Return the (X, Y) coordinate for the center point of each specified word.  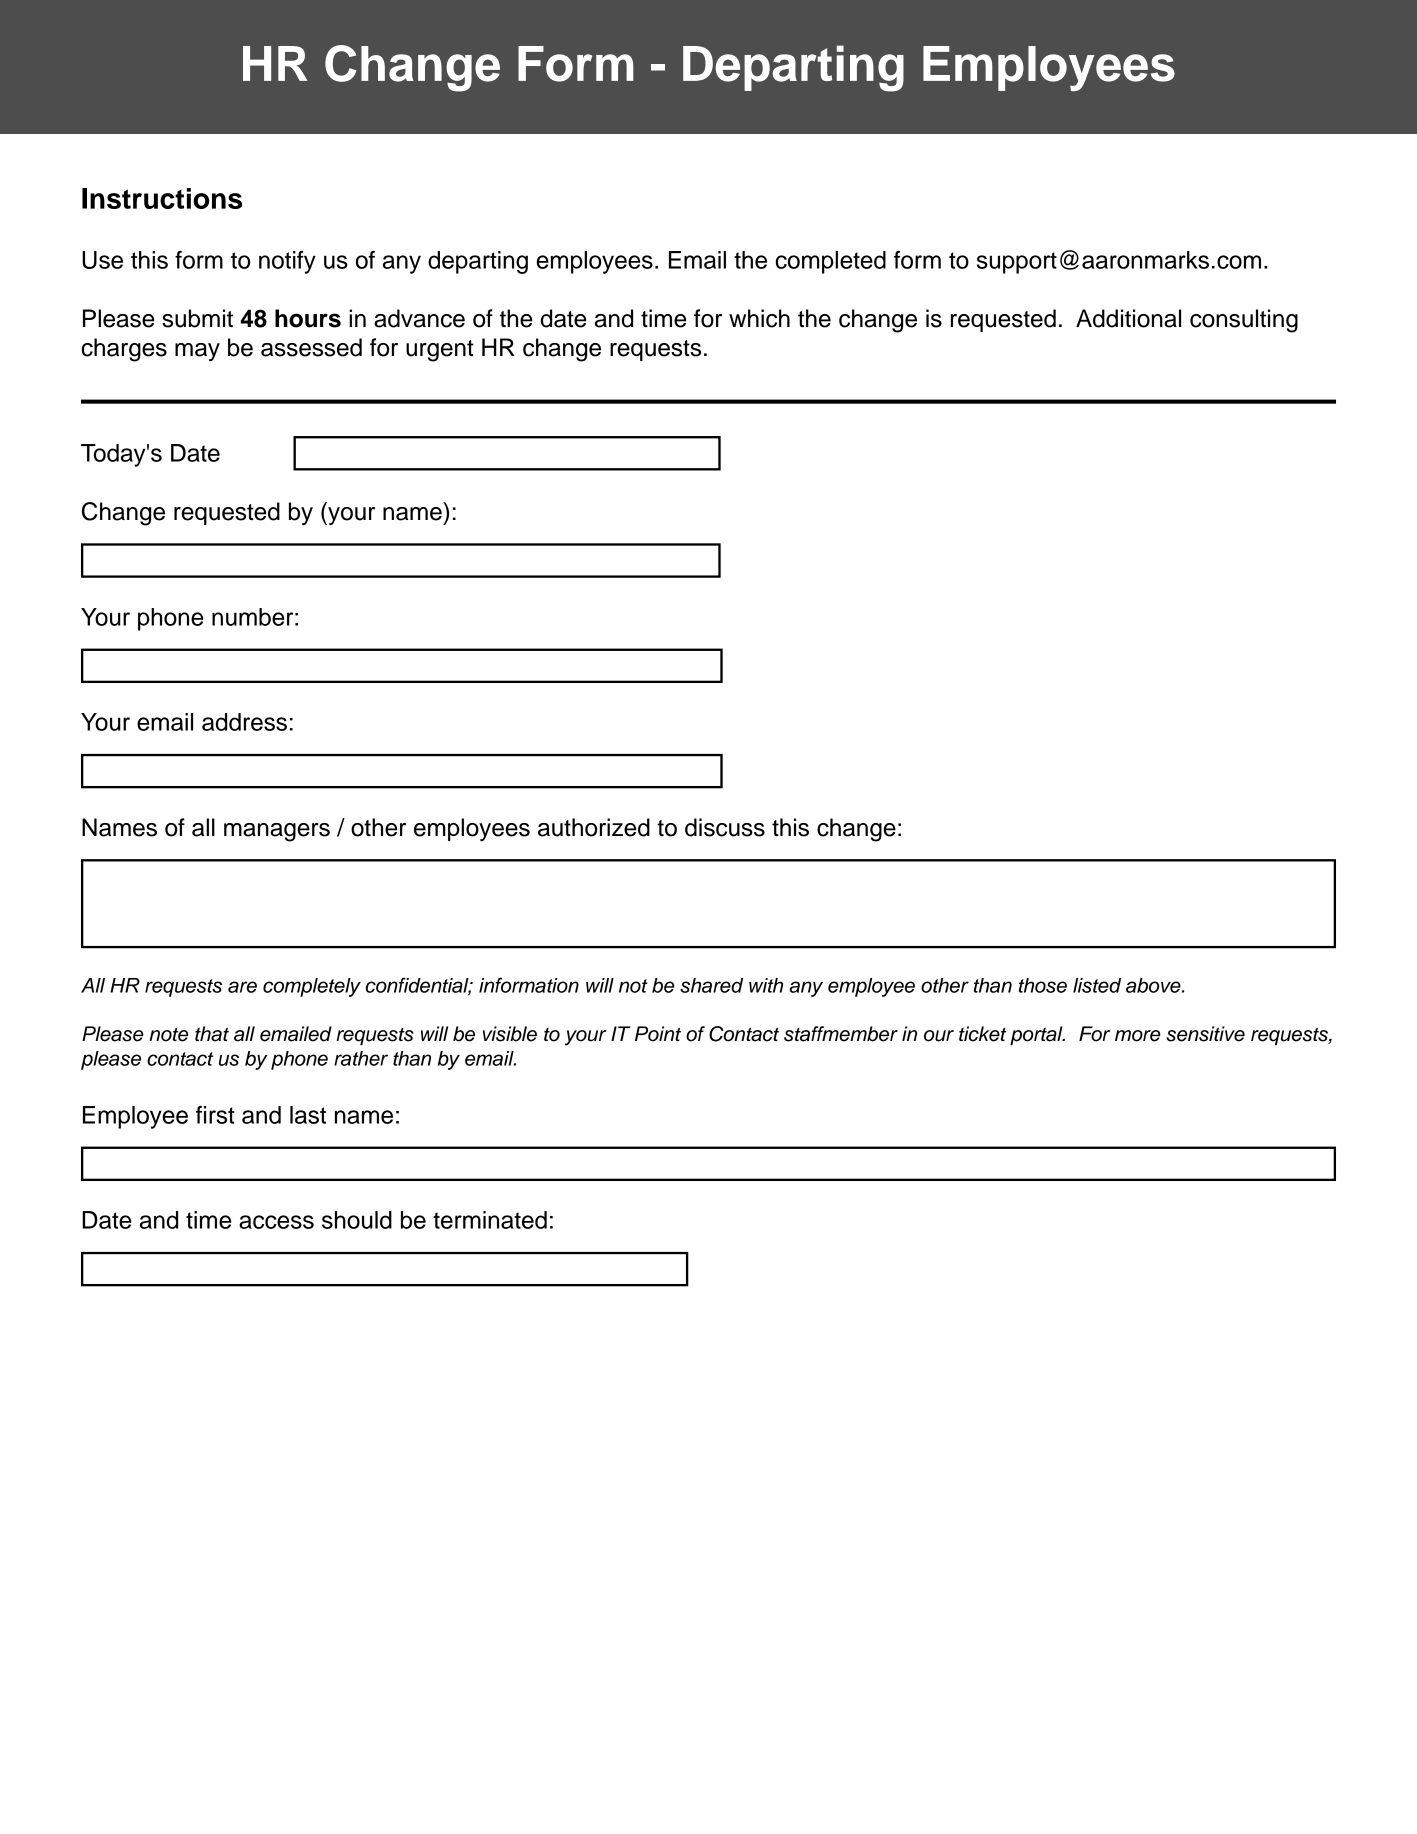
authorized (594, 827)
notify (287, 262)
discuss (725, 827)
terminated (490, 1220)
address (244, 722)
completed (830, 262)
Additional (1128, 318)
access (276, 1222)
